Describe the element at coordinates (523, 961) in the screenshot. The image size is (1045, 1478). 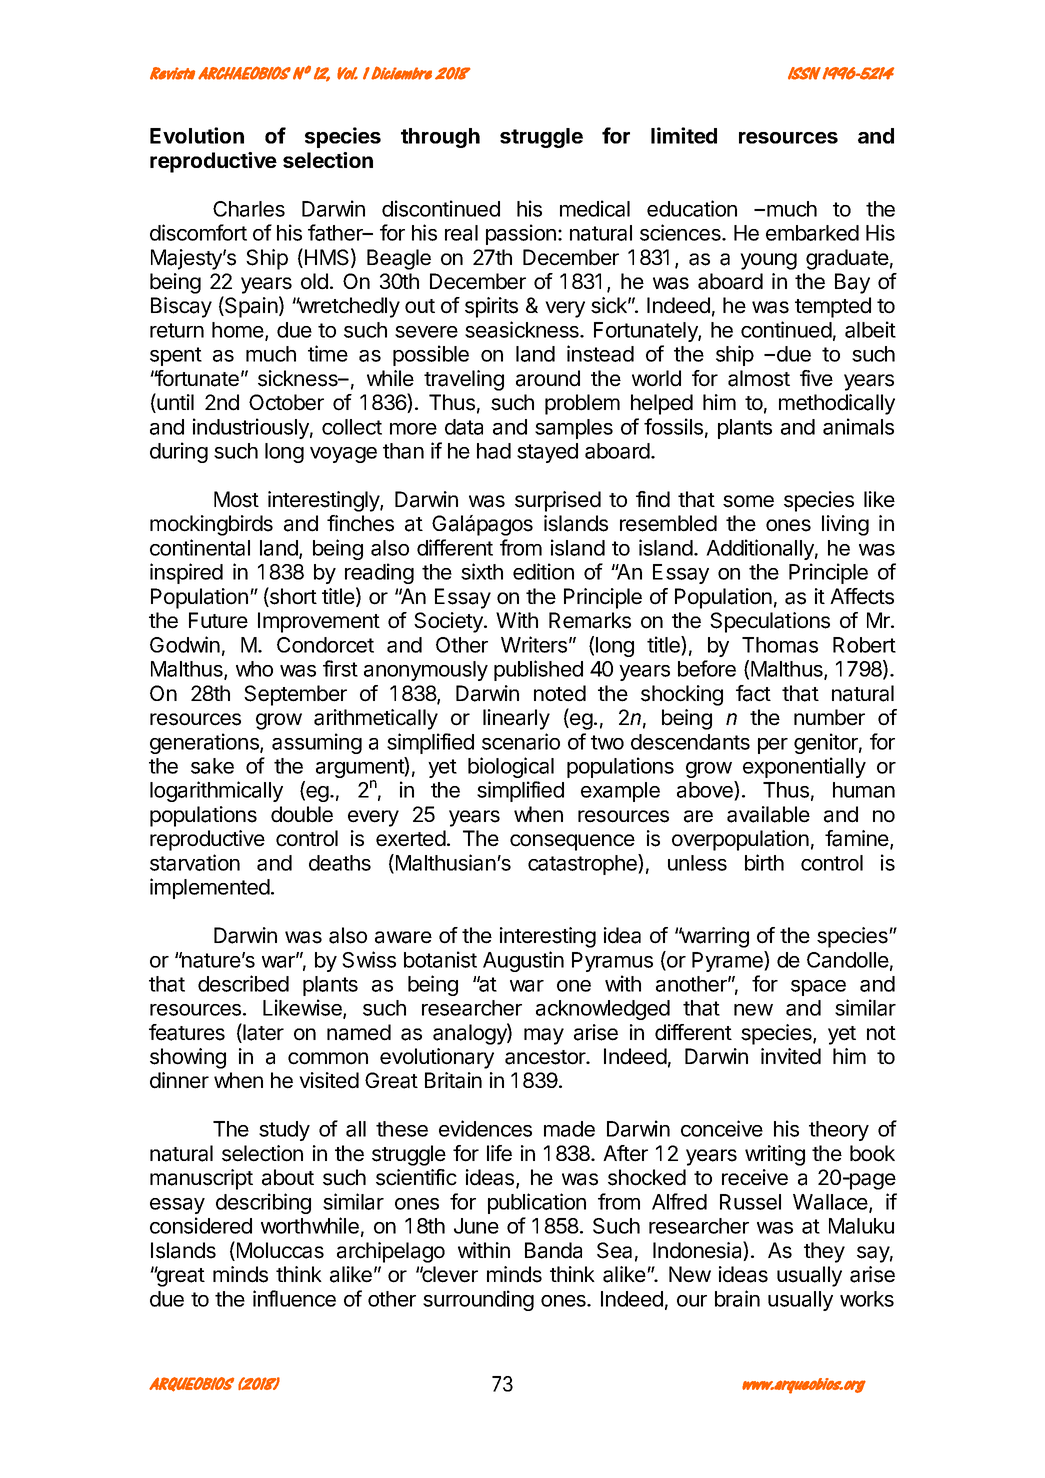
I see `Augustin` at that location.
